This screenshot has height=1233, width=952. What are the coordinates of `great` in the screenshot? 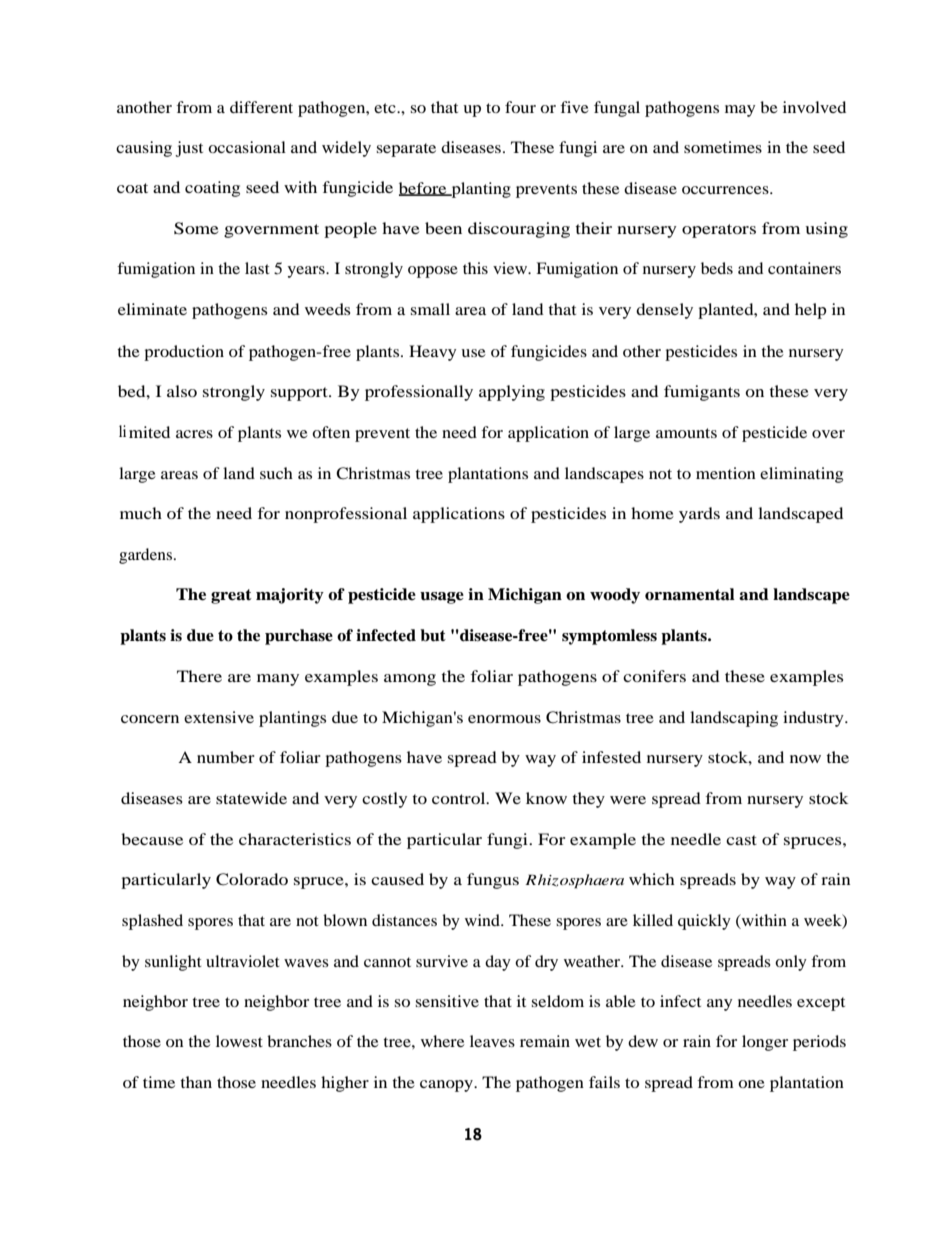 It's located at (231, 596).
